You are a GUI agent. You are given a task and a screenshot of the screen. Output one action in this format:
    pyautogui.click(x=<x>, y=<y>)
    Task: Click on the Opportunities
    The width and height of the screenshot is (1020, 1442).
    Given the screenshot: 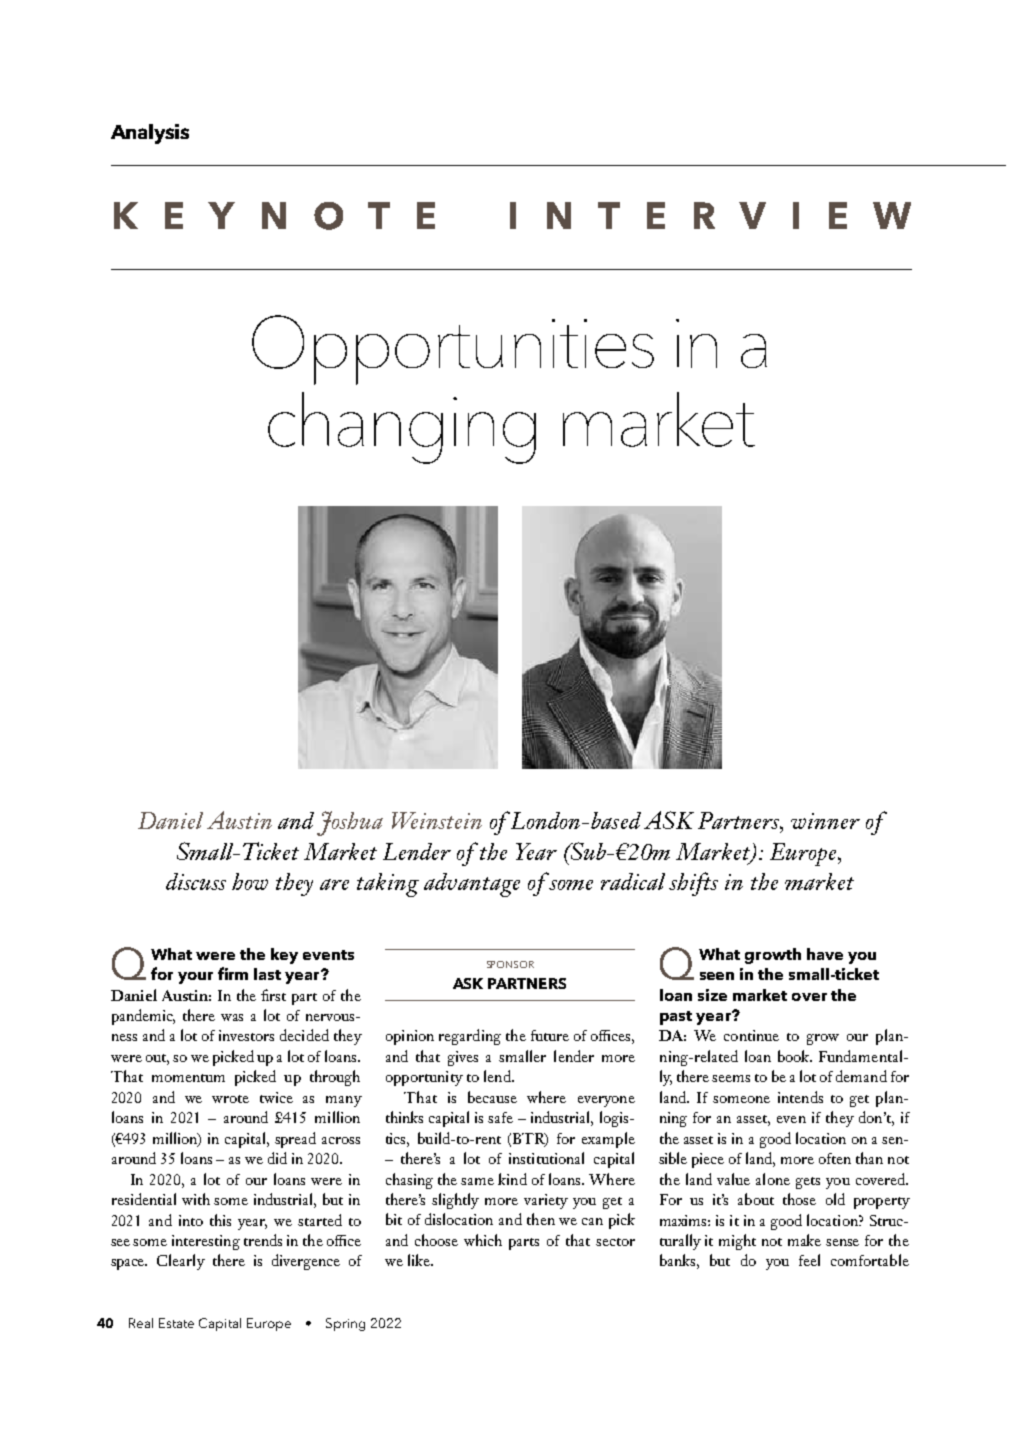 What is the action you would take?
    pyautogui.click(x=453, y=350)
